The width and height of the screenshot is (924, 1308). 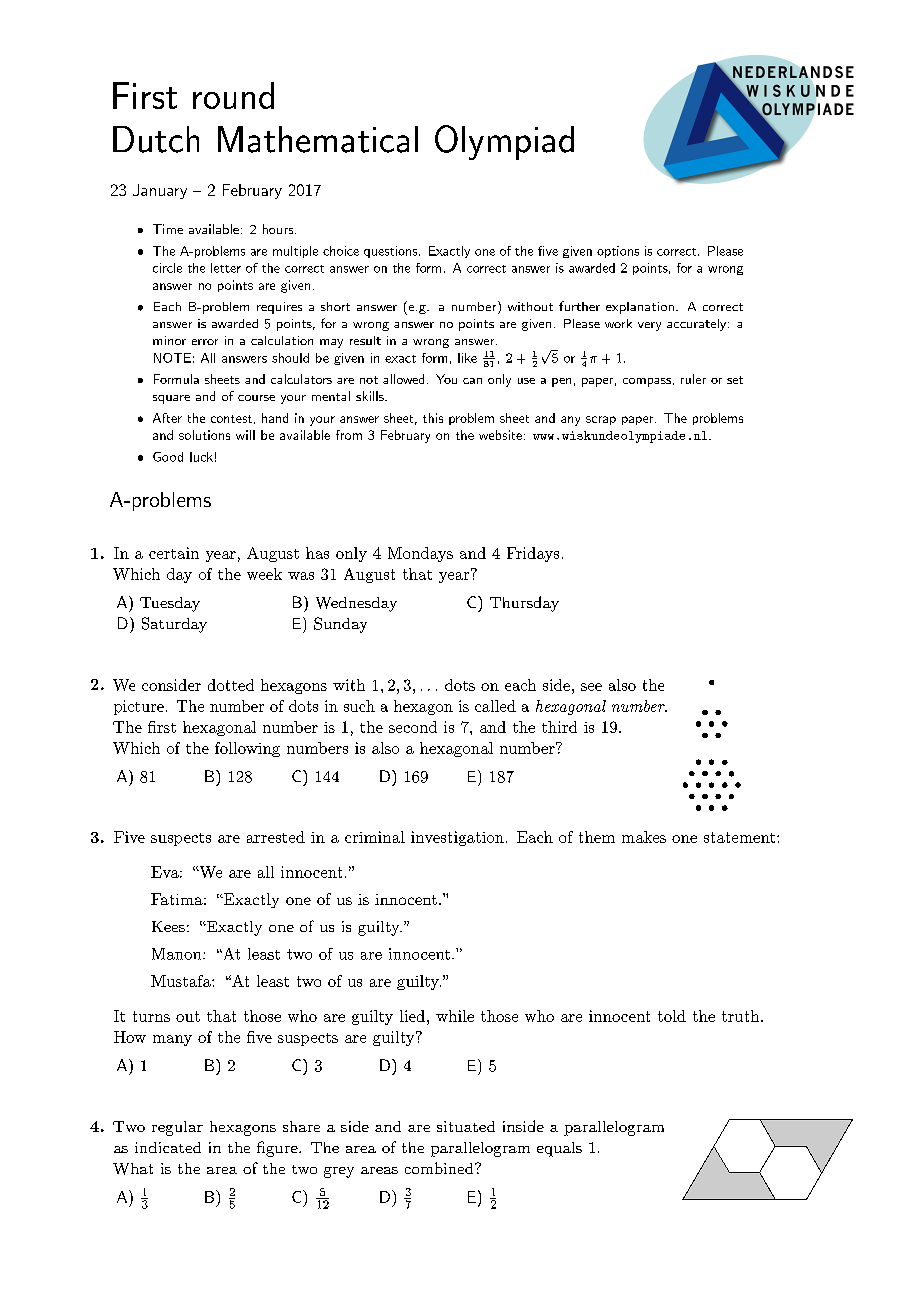 What do you see at coordinates (440, 1168) in the screenshot?
I see `combined` at bounding box center [440, 1168].
